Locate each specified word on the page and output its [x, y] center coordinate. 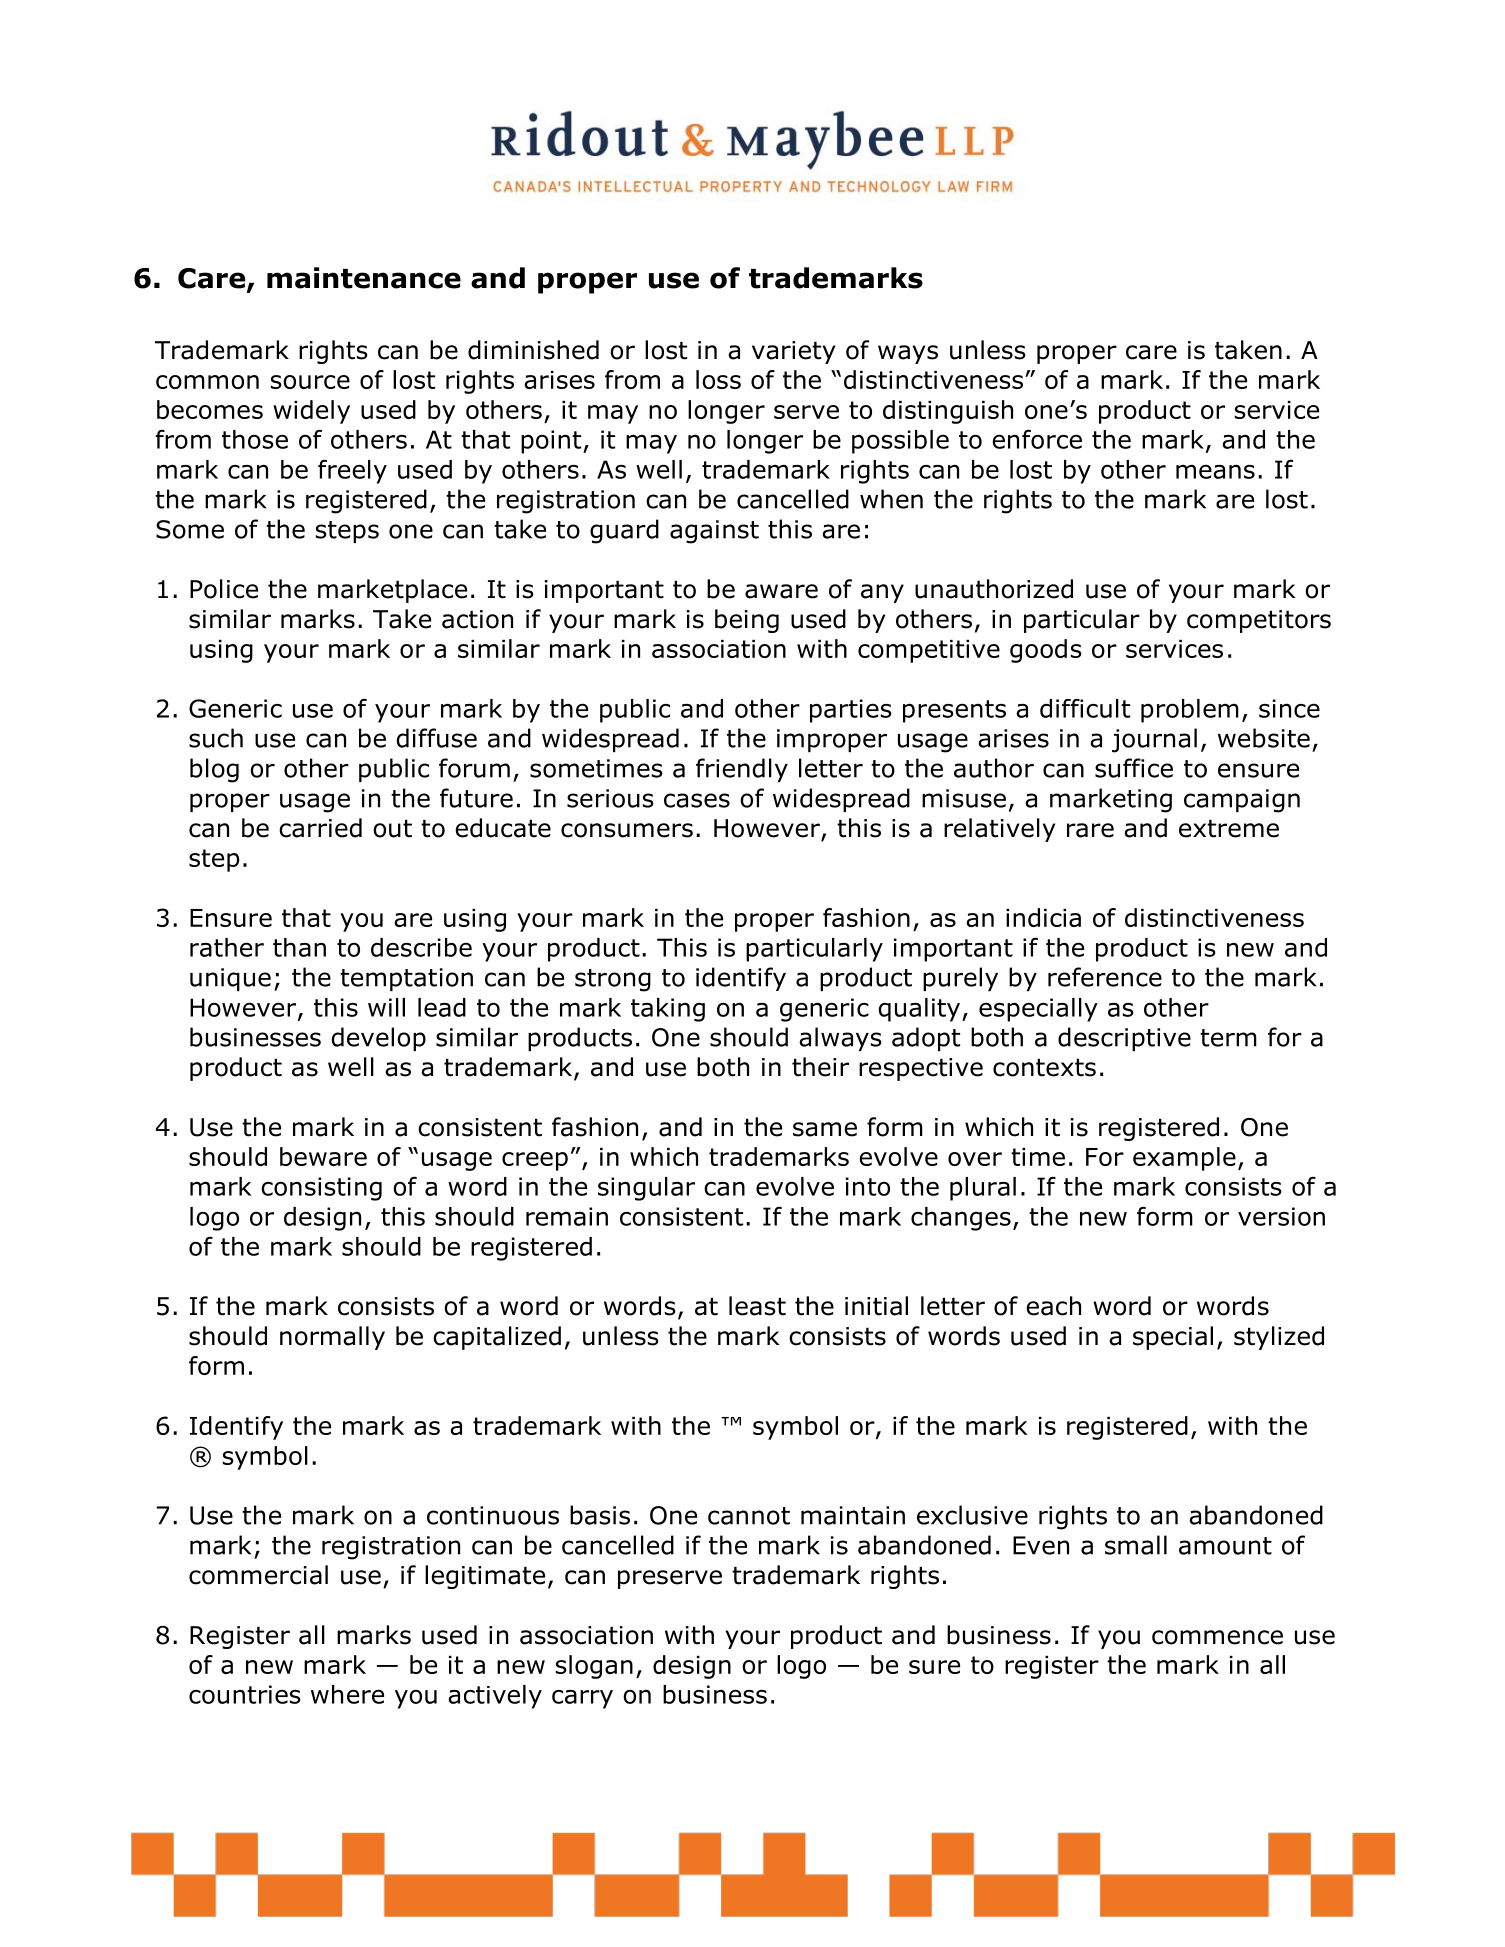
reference [1105, 977]
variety [793, 352]
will [386, 1007]
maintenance [364, 278]
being [747, 621]
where [347, 1694]
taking [668, 1010]
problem [1190, 711]
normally [332, 1338]
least [757, 1306]
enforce [1037, 439]
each [1053, 1306]
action [477, 619]
